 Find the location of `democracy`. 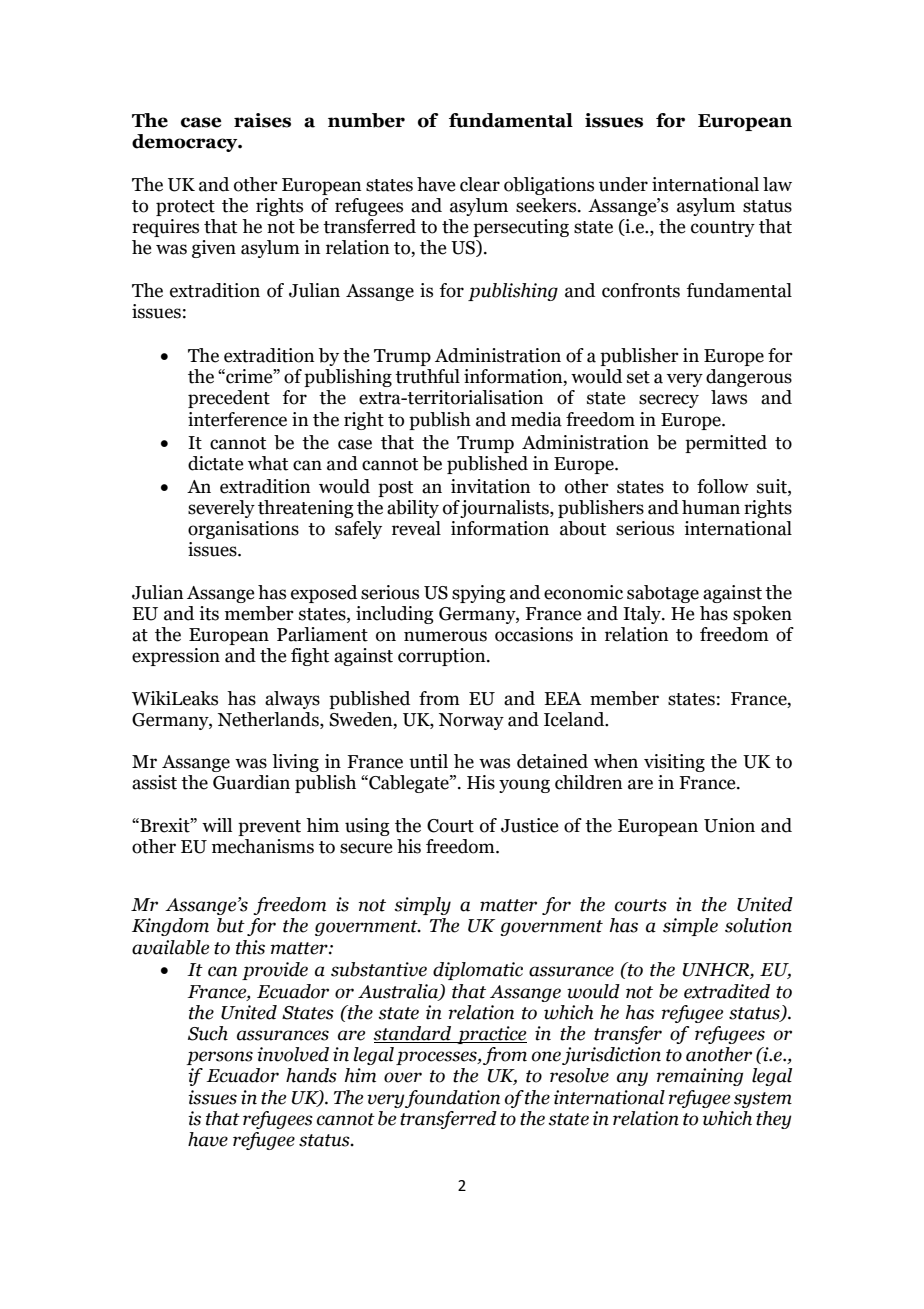

democracy is located at coordinates (186, 143).
